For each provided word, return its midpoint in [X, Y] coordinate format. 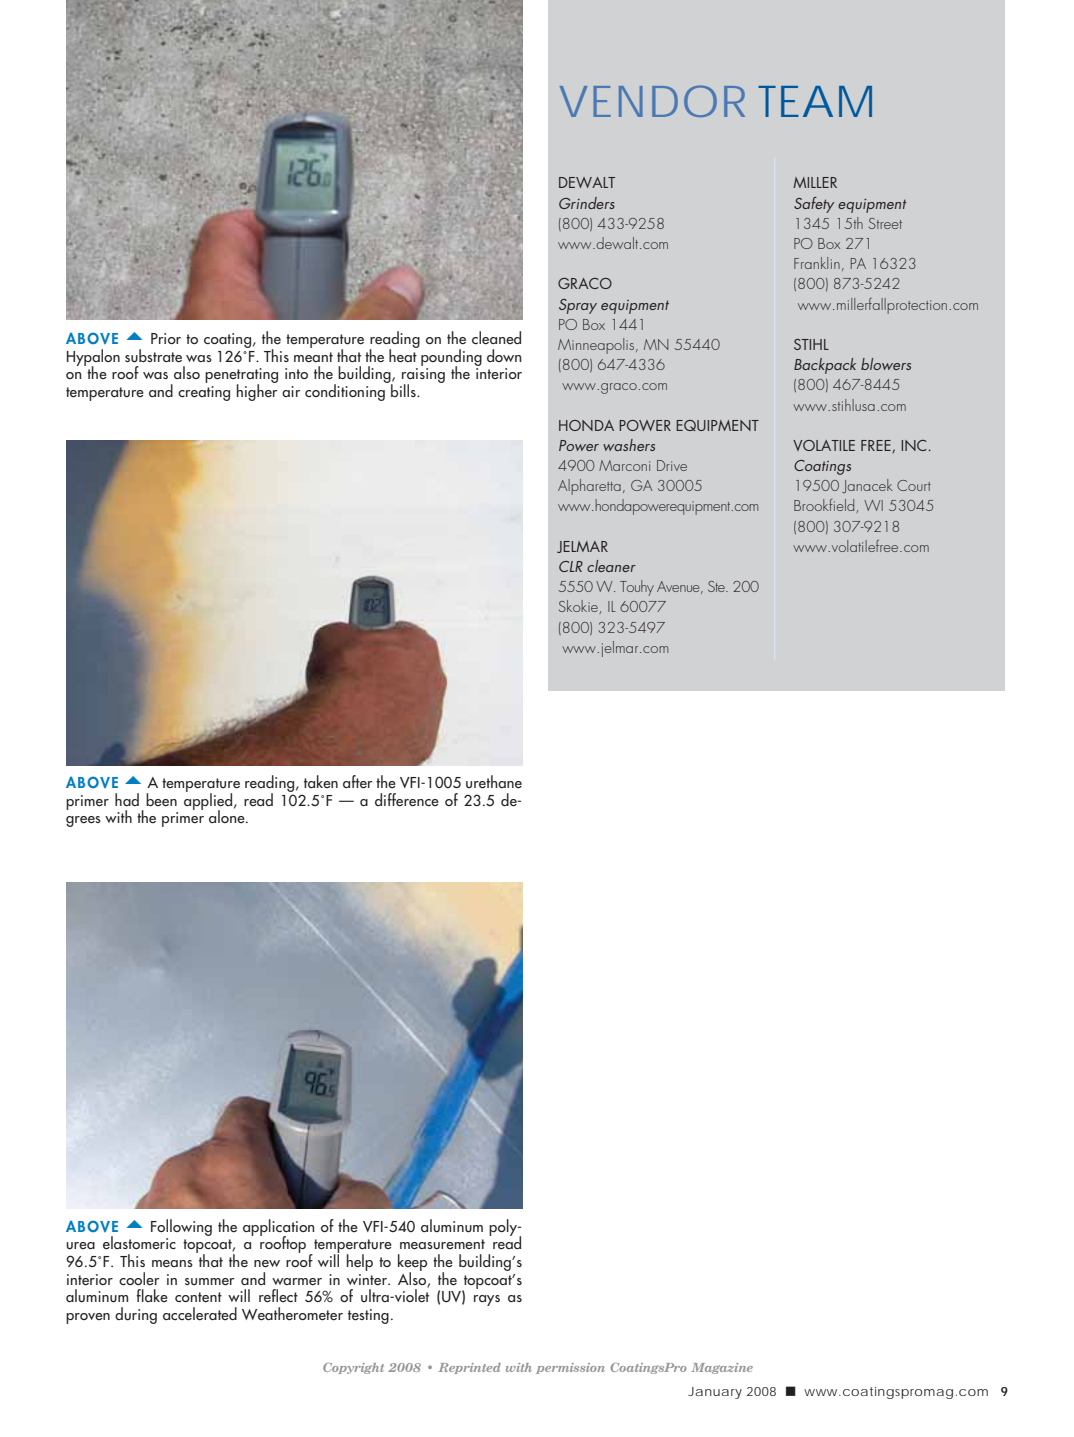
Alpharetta [589, 487]
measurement [442, 1244]
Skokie [578, 606]
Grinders [587, 203]
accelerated [200, 1314]
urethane [494, 782]
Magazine [722, 1368]
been [161, 800]
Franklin [817, 263]
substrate [153, 356]
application [279, 1228]
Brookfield [824, 505]
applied [208, 801]
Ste [717, 586]
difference [407, 800]
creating [204, 393]
